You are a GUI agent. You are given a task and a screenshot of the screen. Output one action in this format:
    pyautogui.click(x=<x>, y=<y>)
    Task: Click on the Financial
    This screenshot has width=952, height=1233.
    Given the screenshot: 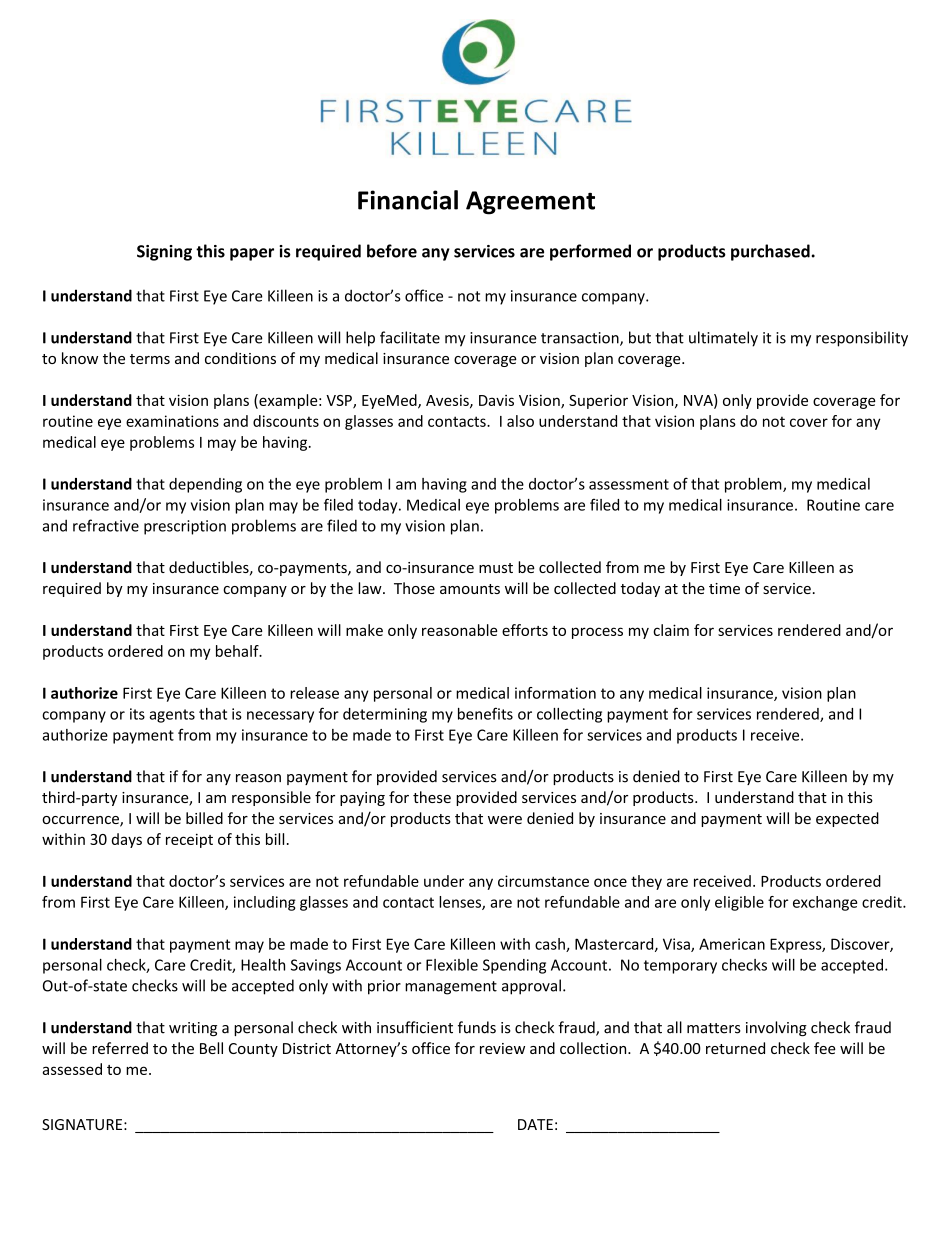 What is the action you would take?
    pyautogui.click(x=408, y=200)
